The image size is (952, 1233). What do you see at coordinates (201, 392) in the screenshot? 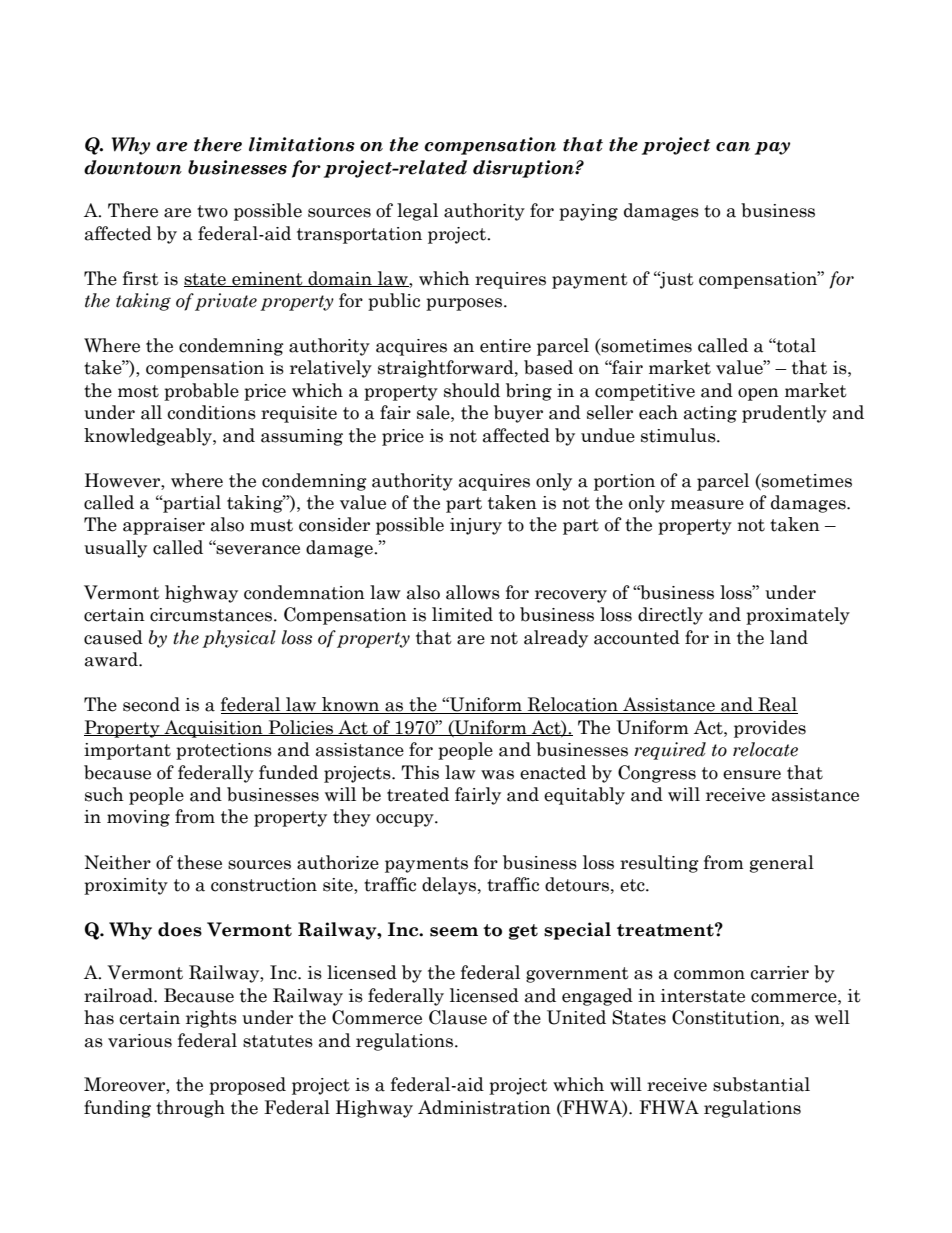
I see `probable` at bounding box center [201, 392].
